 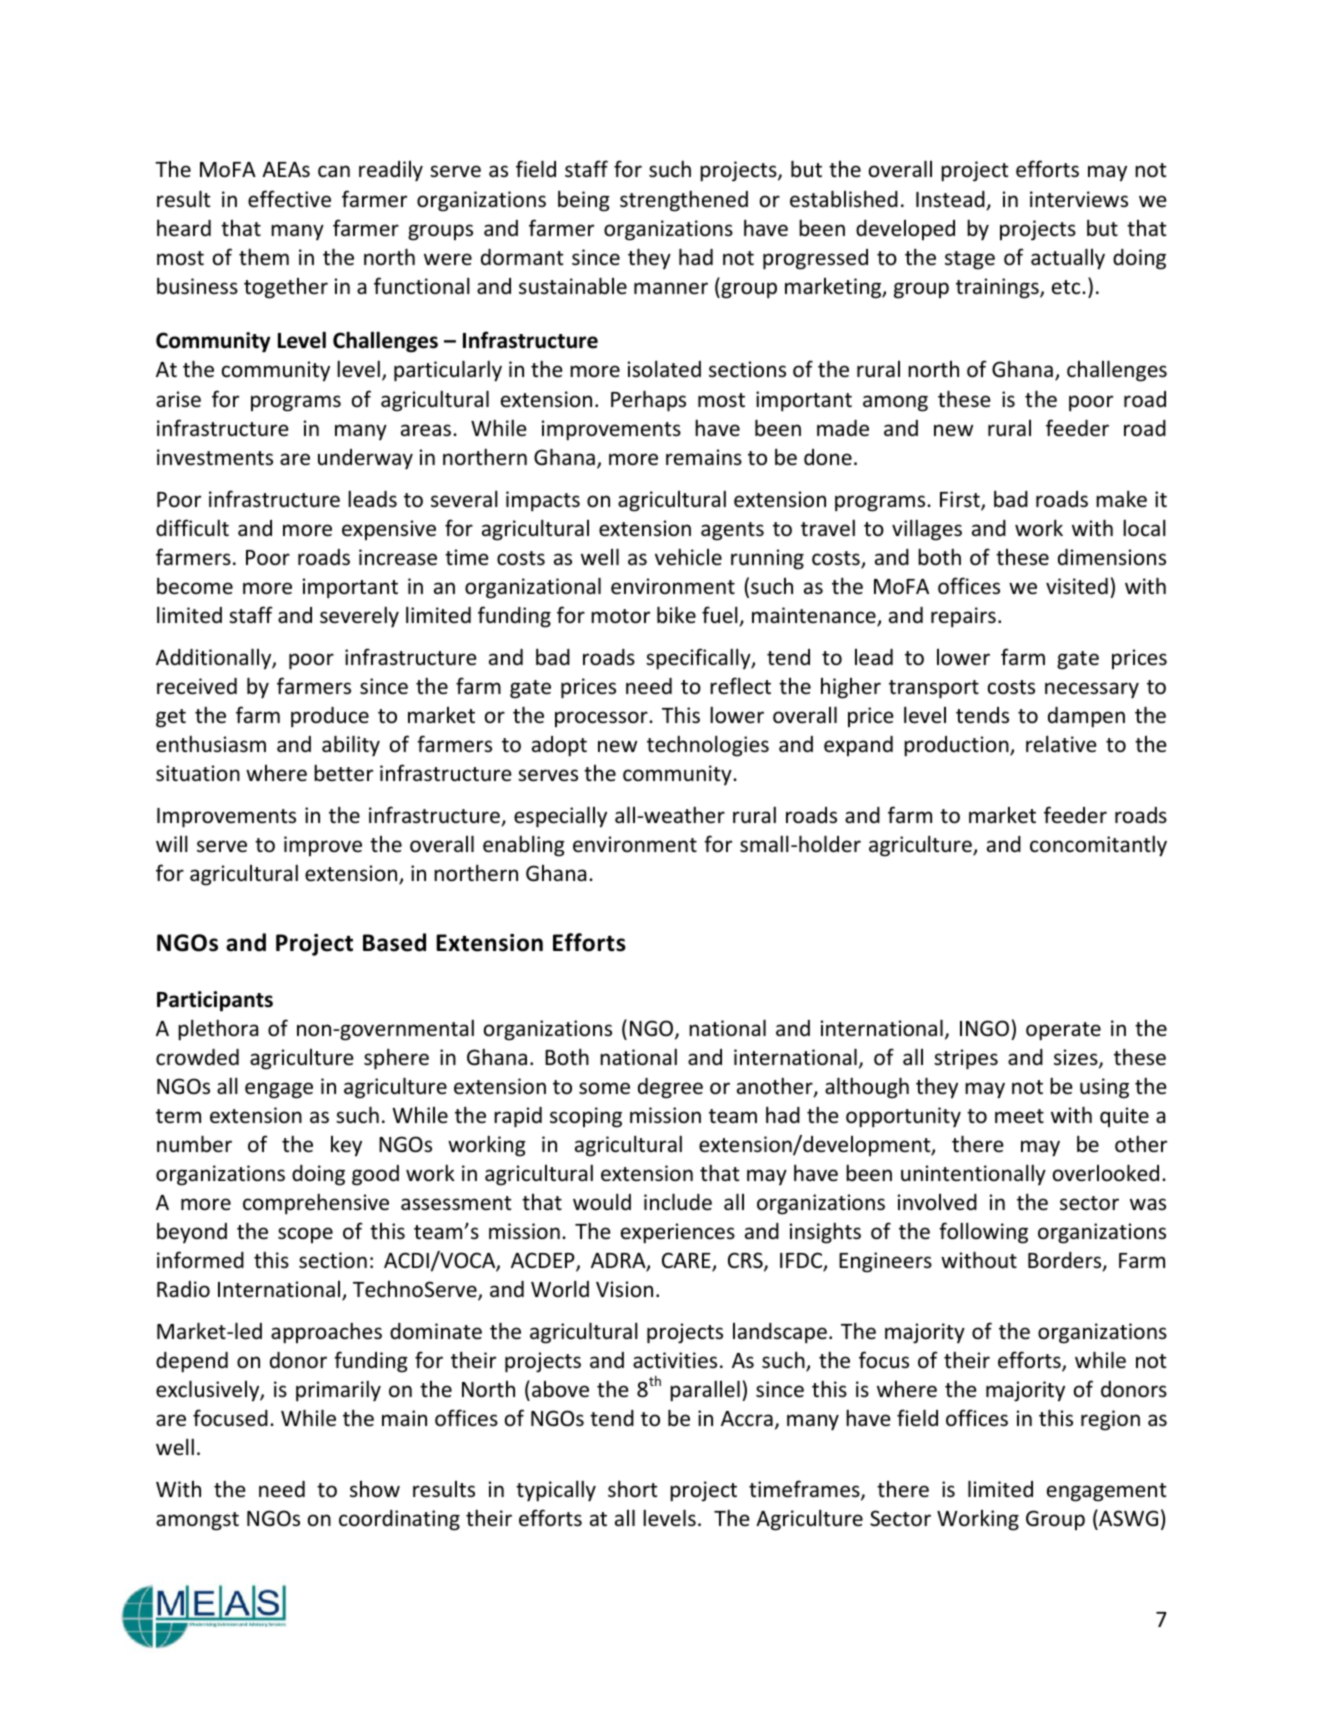 I want to click on degree, so click(x=670, y=1088).
